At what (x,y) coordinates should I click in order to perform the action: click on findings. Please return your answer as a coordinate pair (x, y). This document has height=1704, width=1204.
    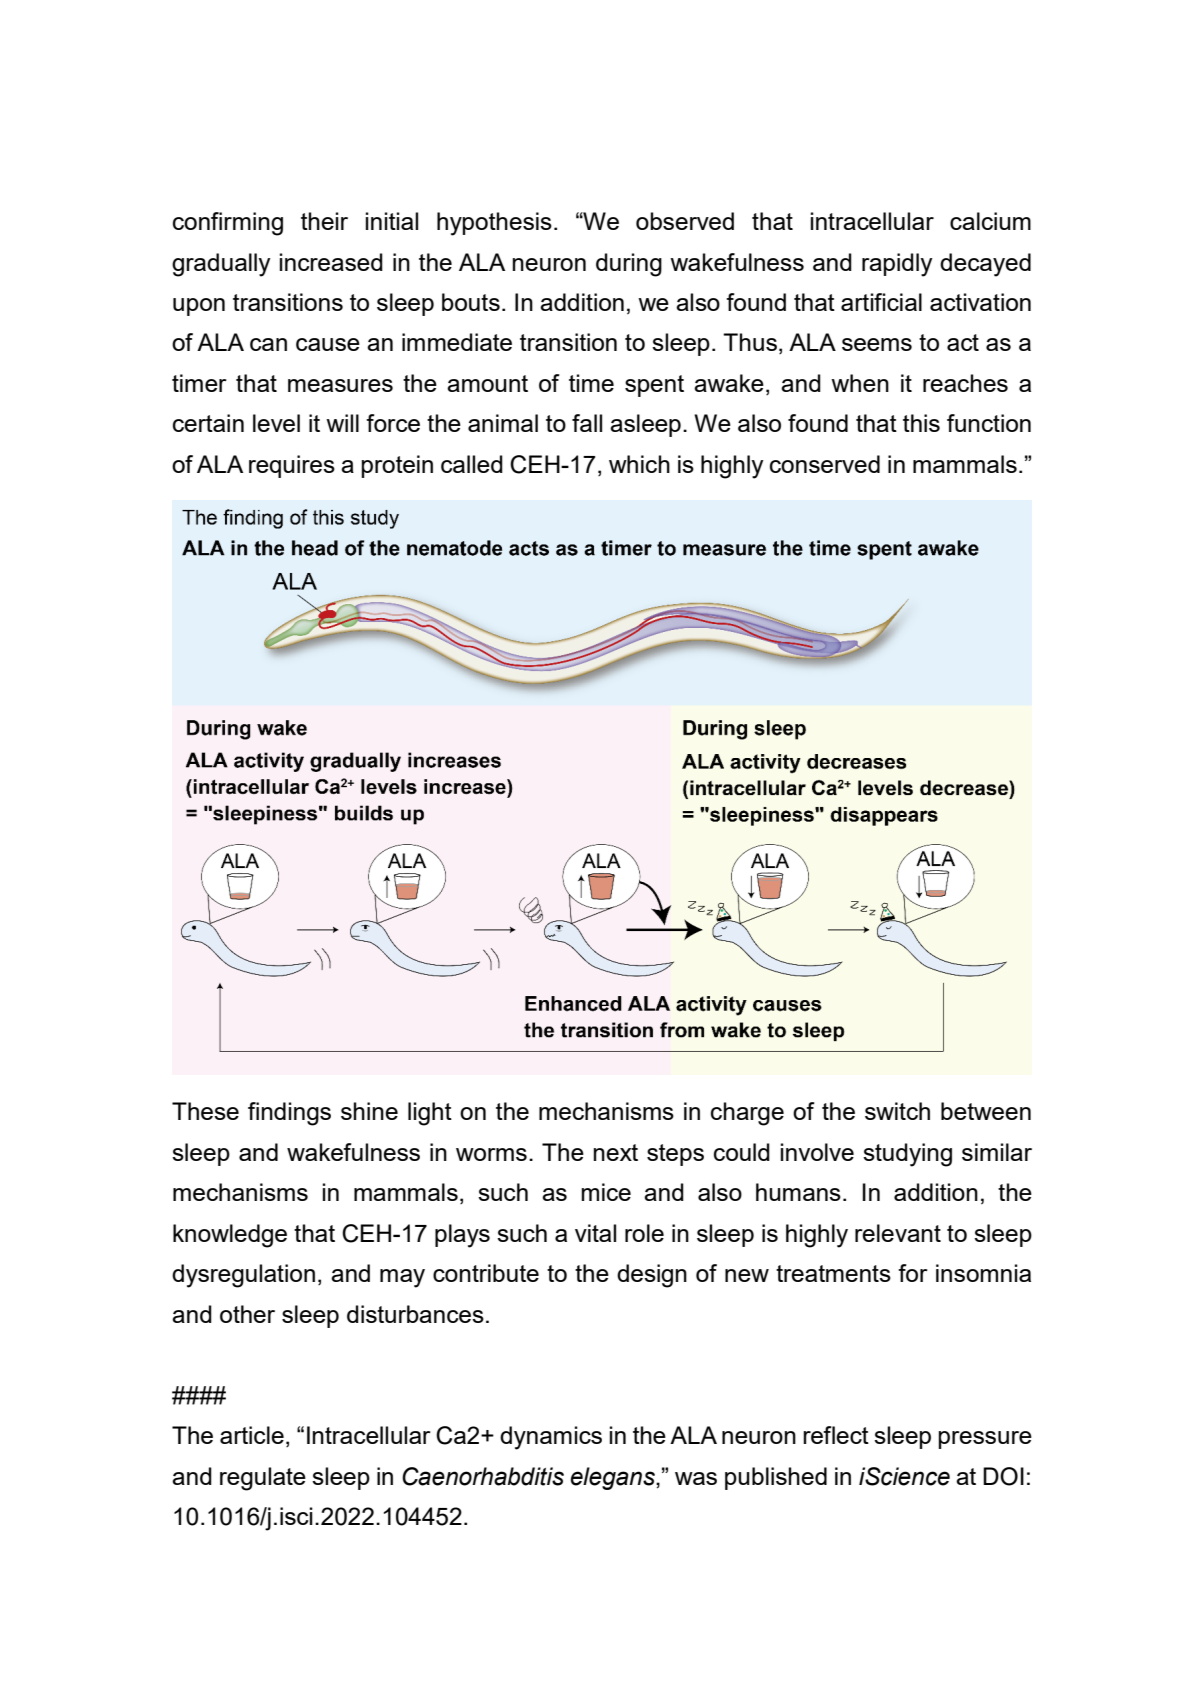
    Looking at the image, I should click on (289, 1114).
